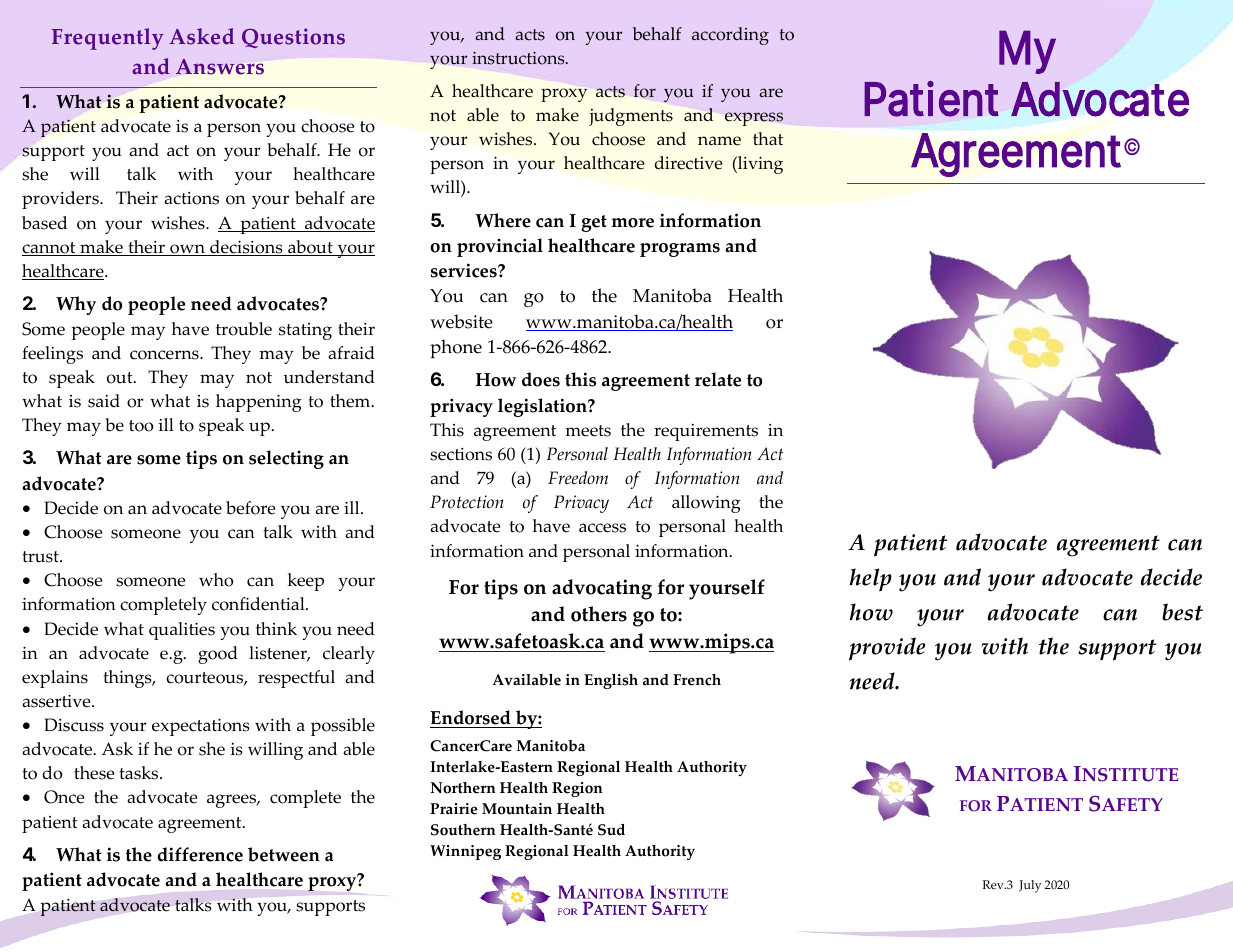 Image resolution: width=1233 pixels, height=952 pixels. Describe the element at coordinates (220, 67) in the image. I see `Answers` at that location.
